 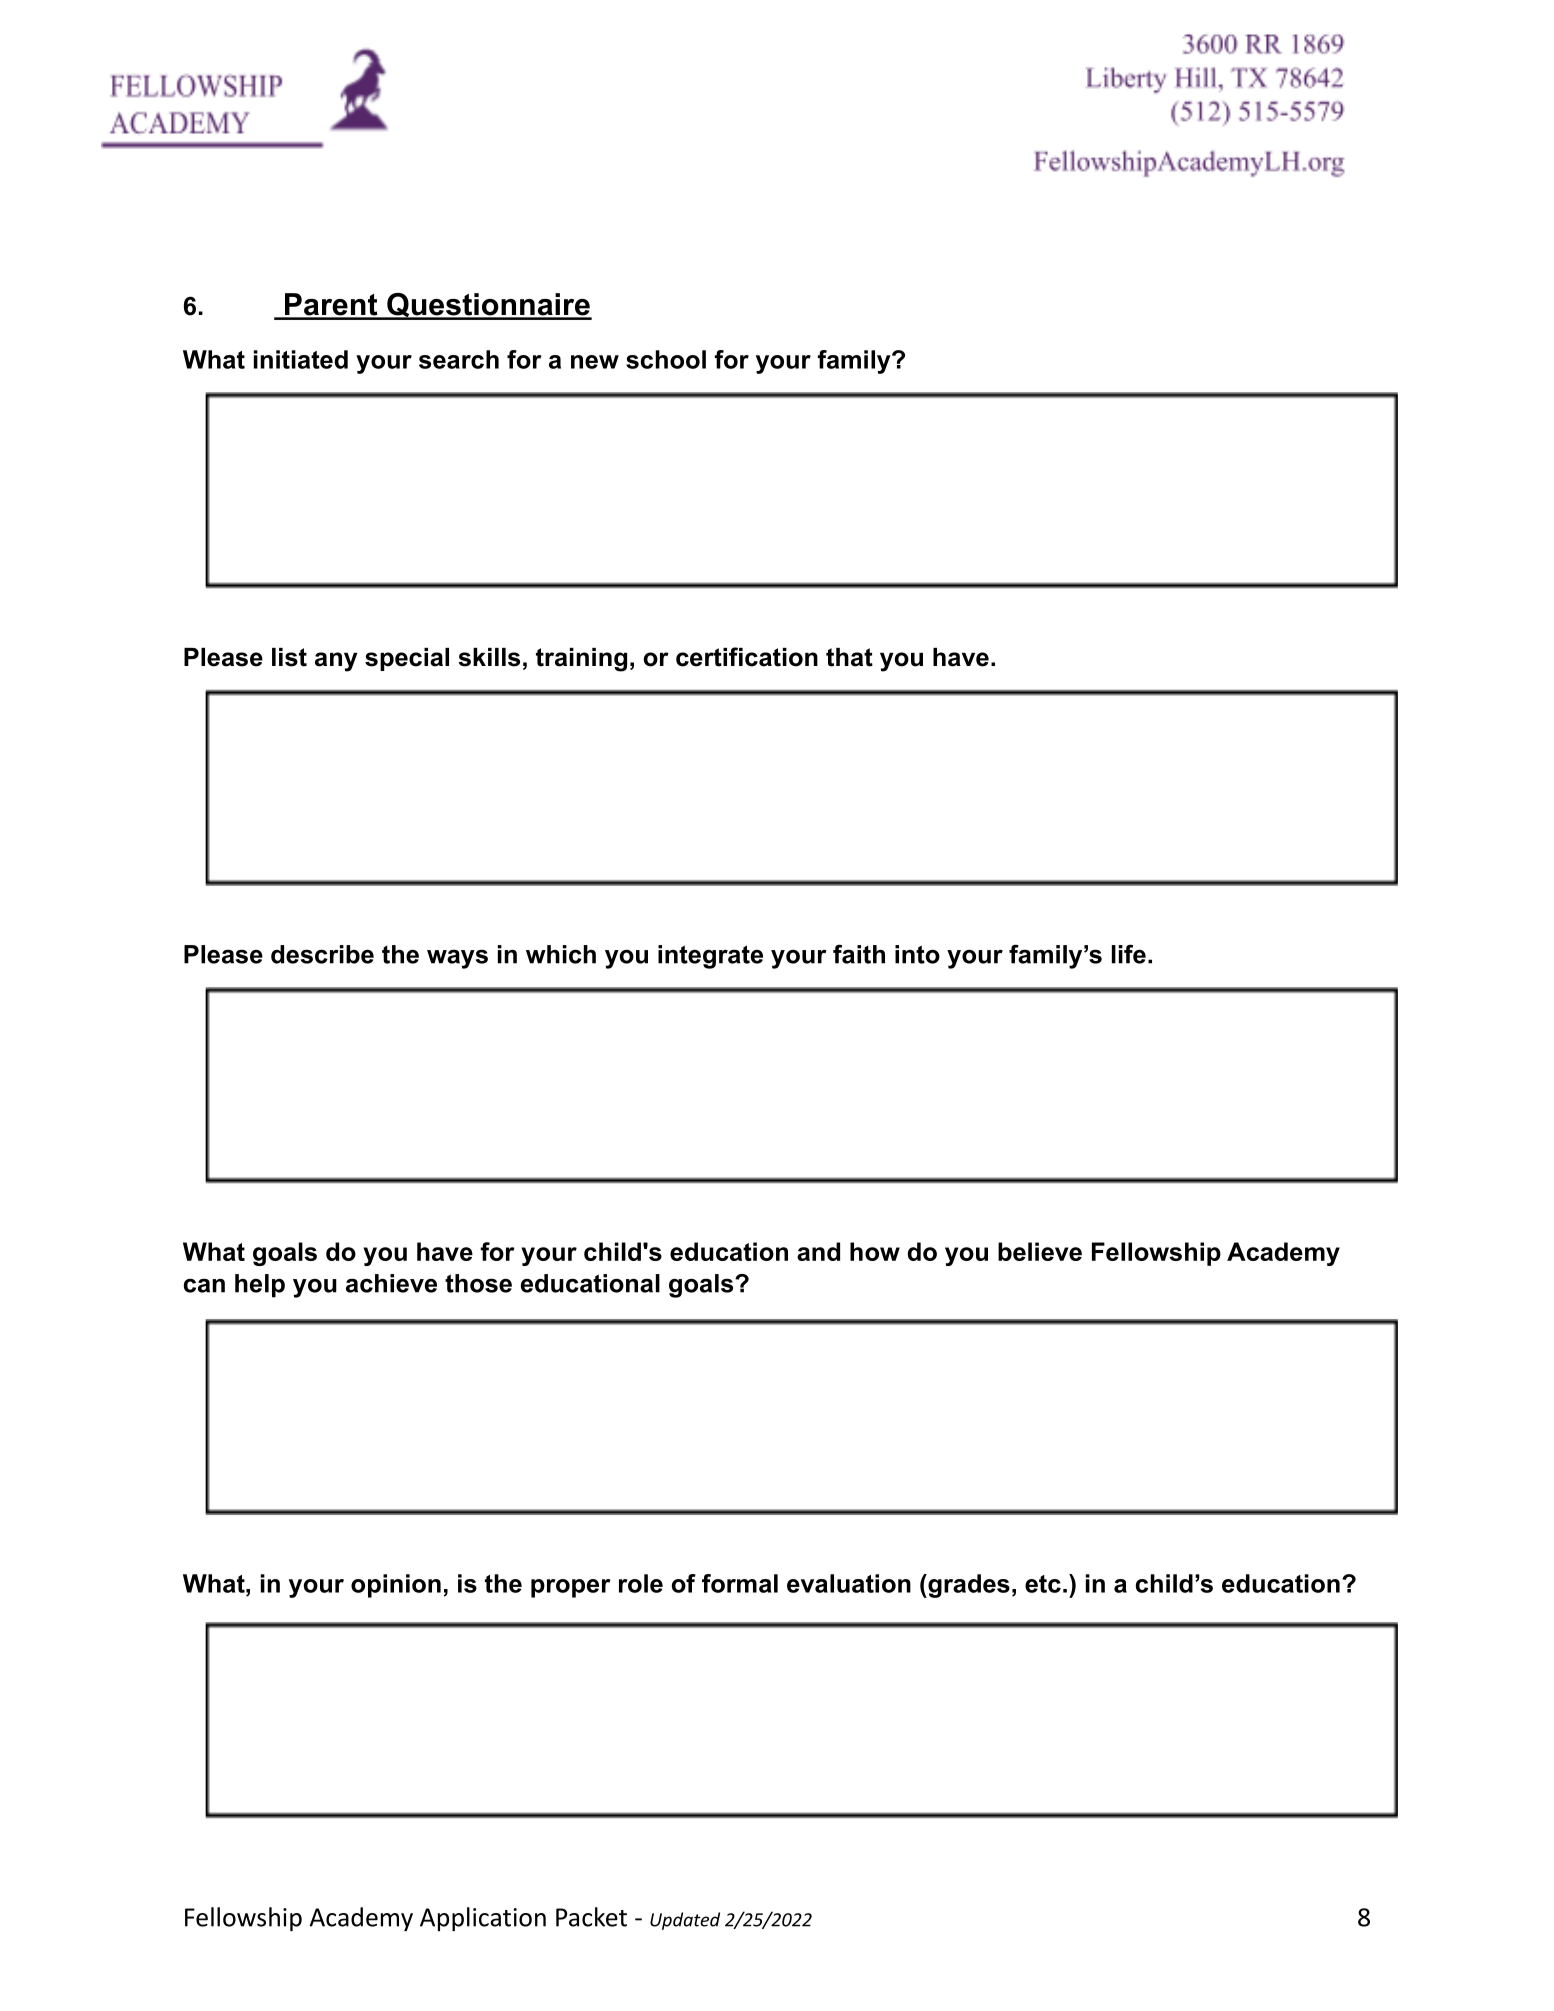 What do you see at coordinates (1043, 1584) in the page?
I see `etc` at bounding box center [1043, 1584].
